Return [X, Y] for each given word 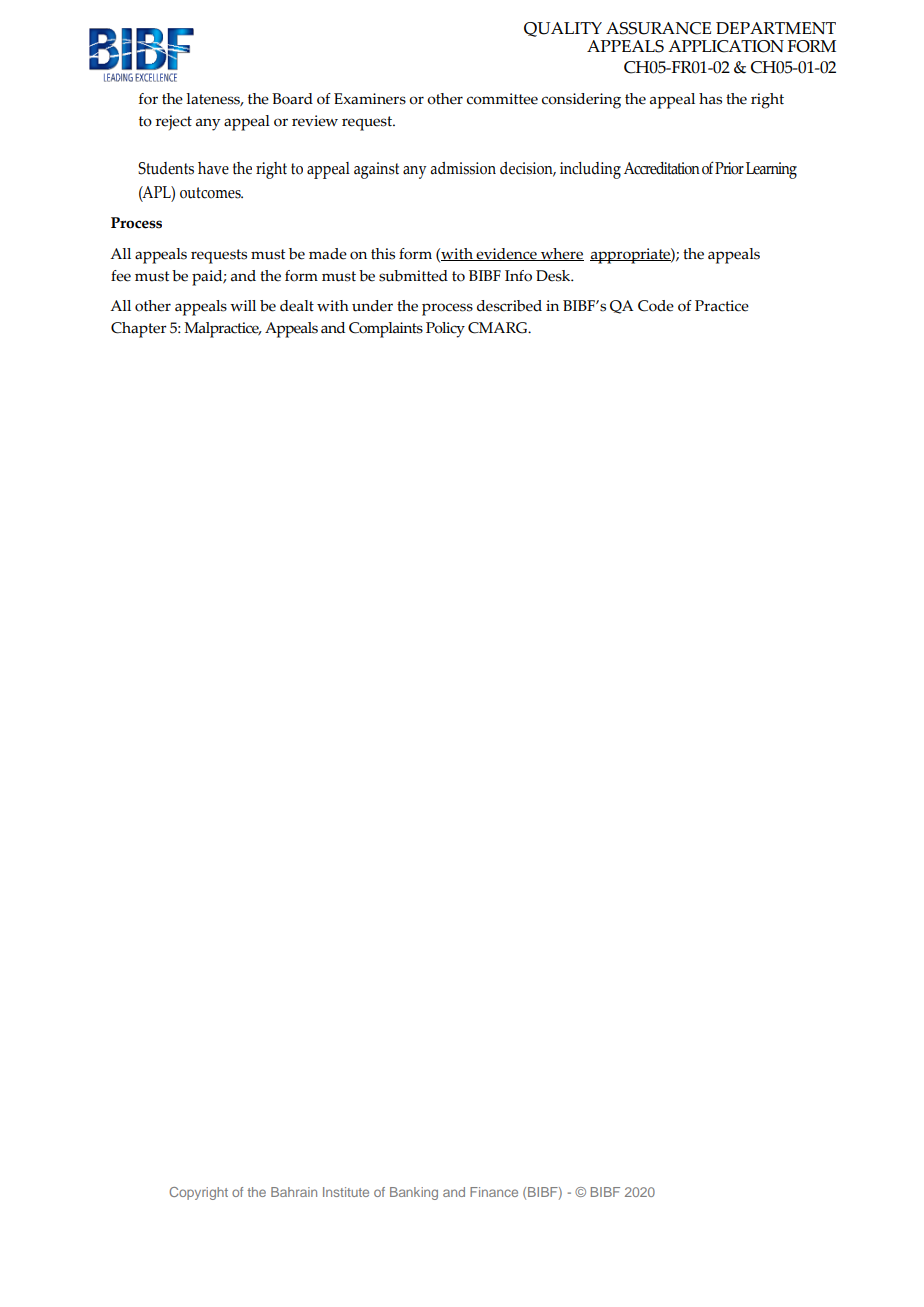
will [243, 305]
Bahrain [294, 1192]
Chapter [139, 330]
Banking [414, 1193]
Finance [494, 1192]
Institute [346, 1192]
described [509, 306]
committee [502, 99]
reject [174, 122]
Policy [445, 330]
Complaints [386, 330]
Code [656, 306]
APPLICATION [726, 46]
